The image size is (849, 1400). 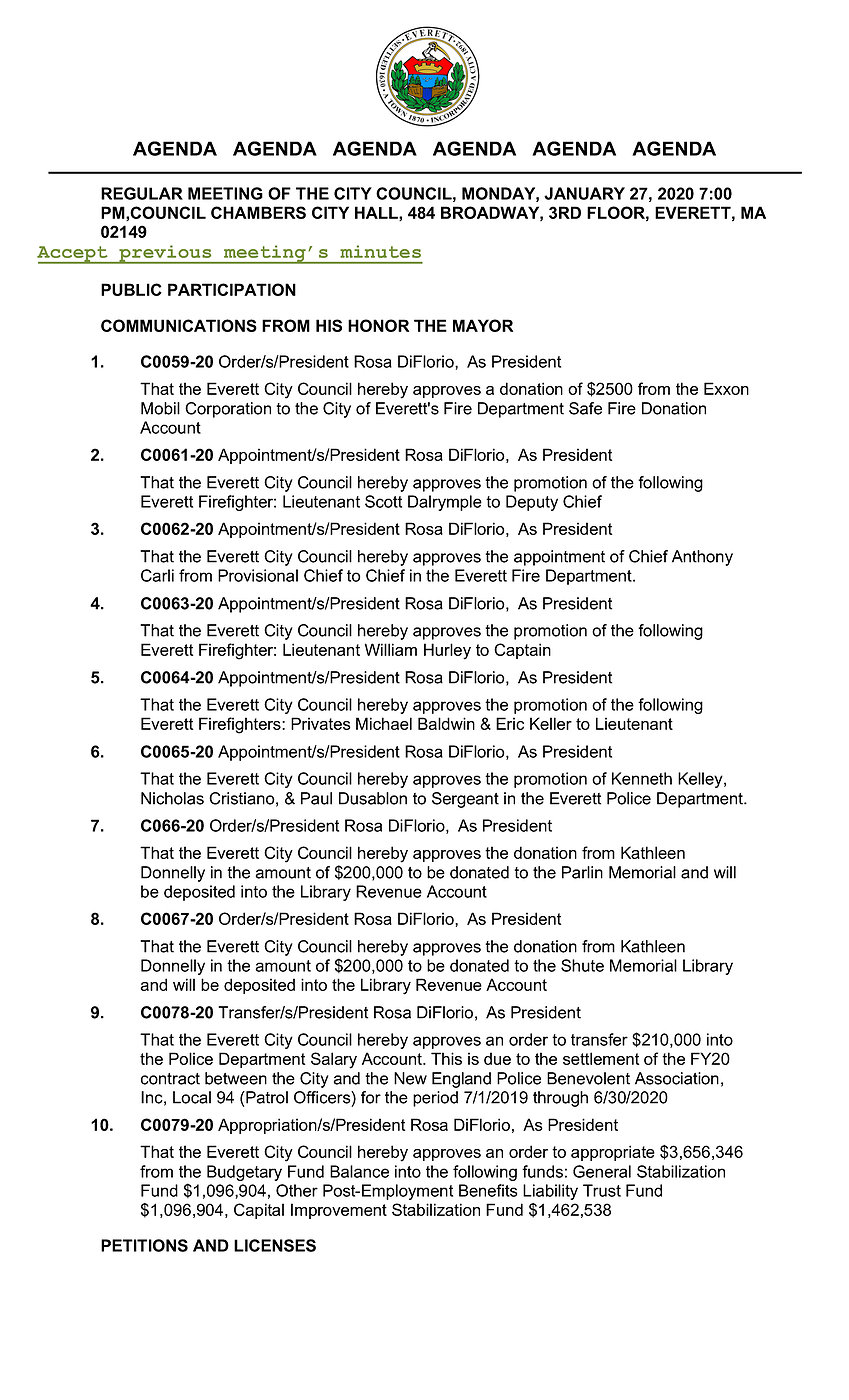 What do you see at coordinates (380, 251) in the screenshot?
I see `minutes` at bounding box center [380, 251].
